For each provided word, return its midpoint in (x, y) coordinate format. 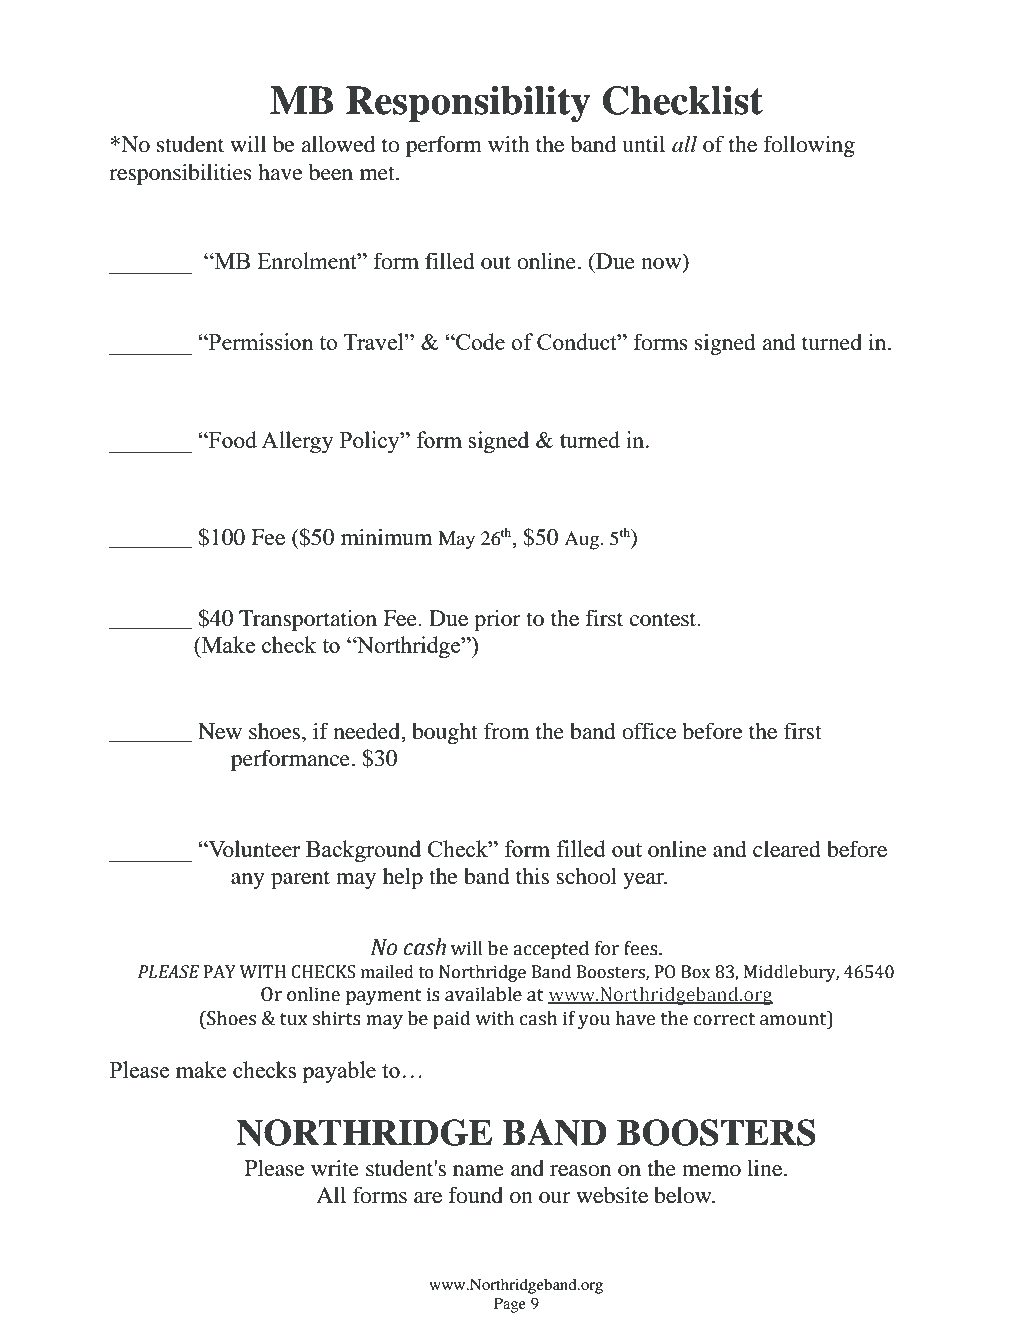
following (809, 146)
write (335, 1168)
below (684, 1195)
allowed (338, 144)
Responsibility (468, 104)
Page (510, 1305)
